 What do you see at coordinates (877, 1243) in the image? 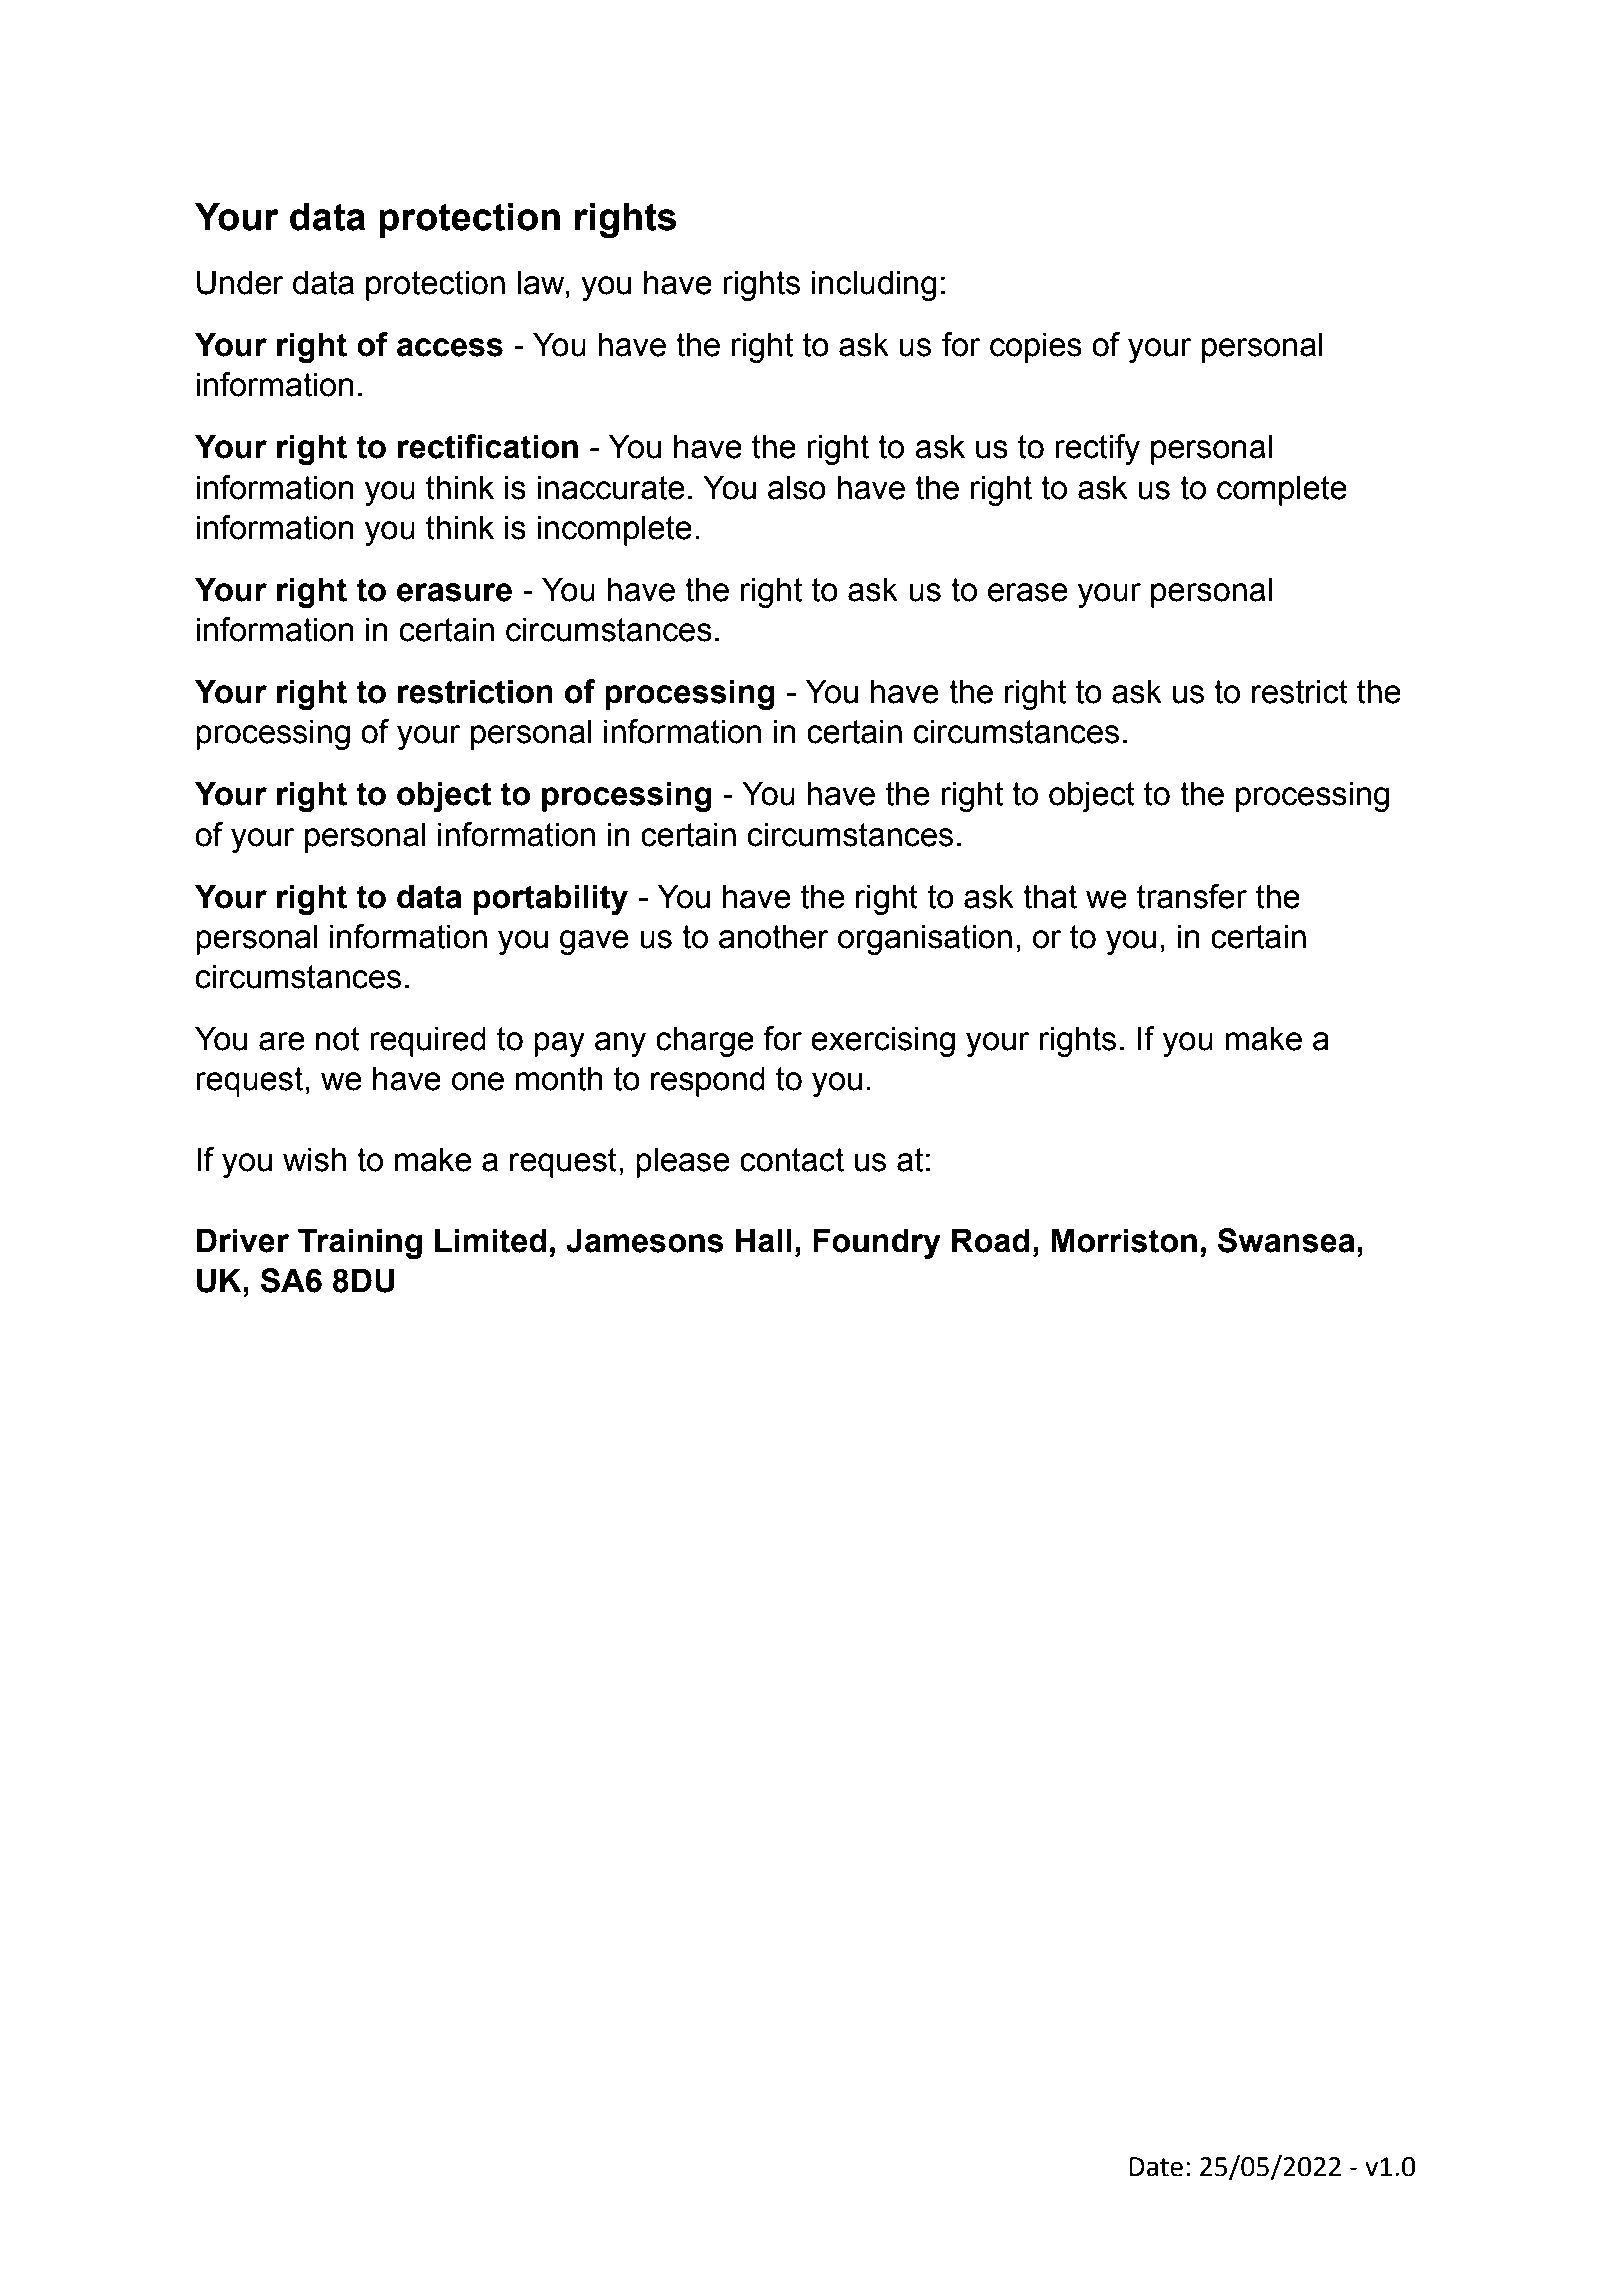
I see `Foundry` at bounding box center [877, 1243].
